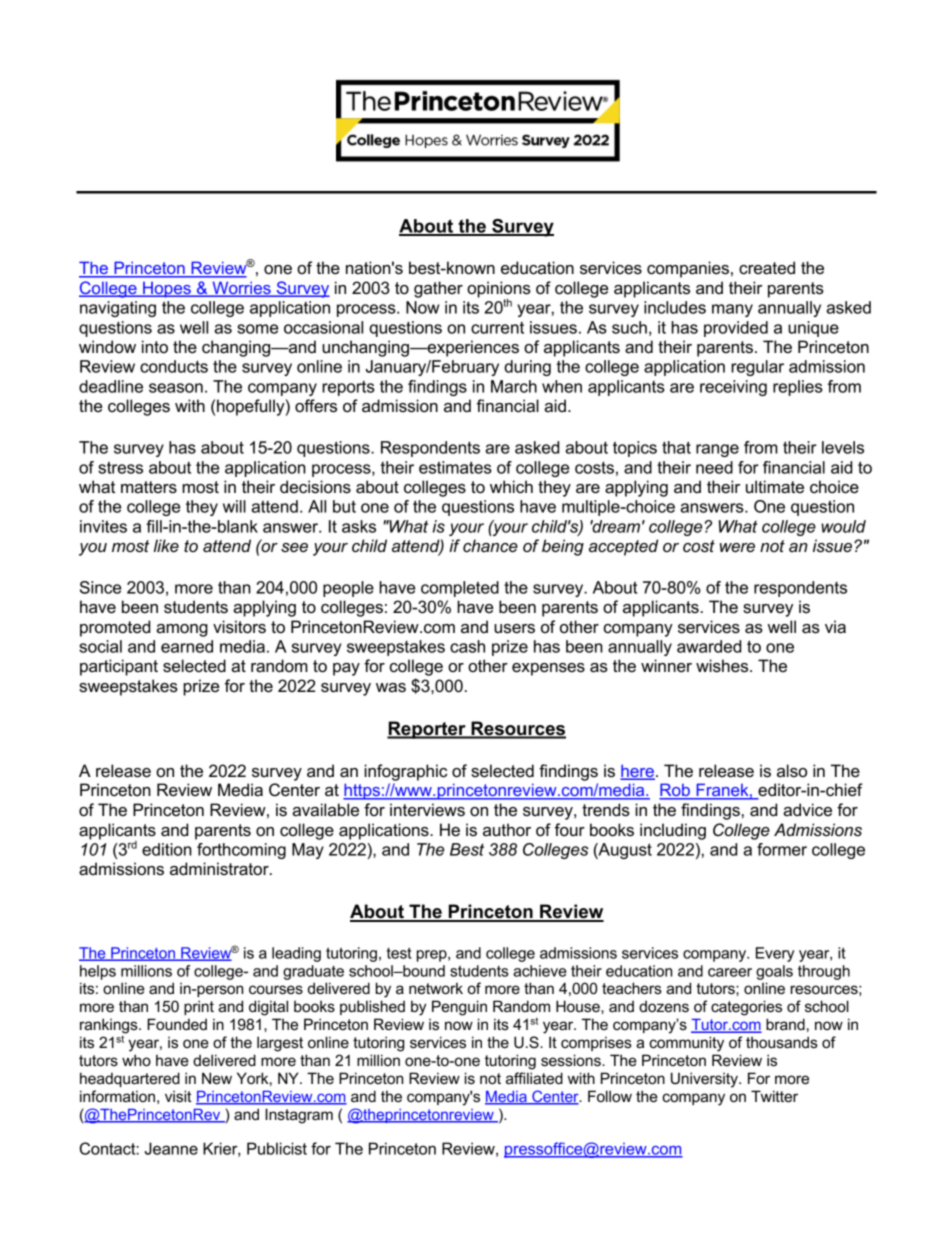  Describe the element at coordinates (511, 487) in the screenshot. I see `which` at that location.
